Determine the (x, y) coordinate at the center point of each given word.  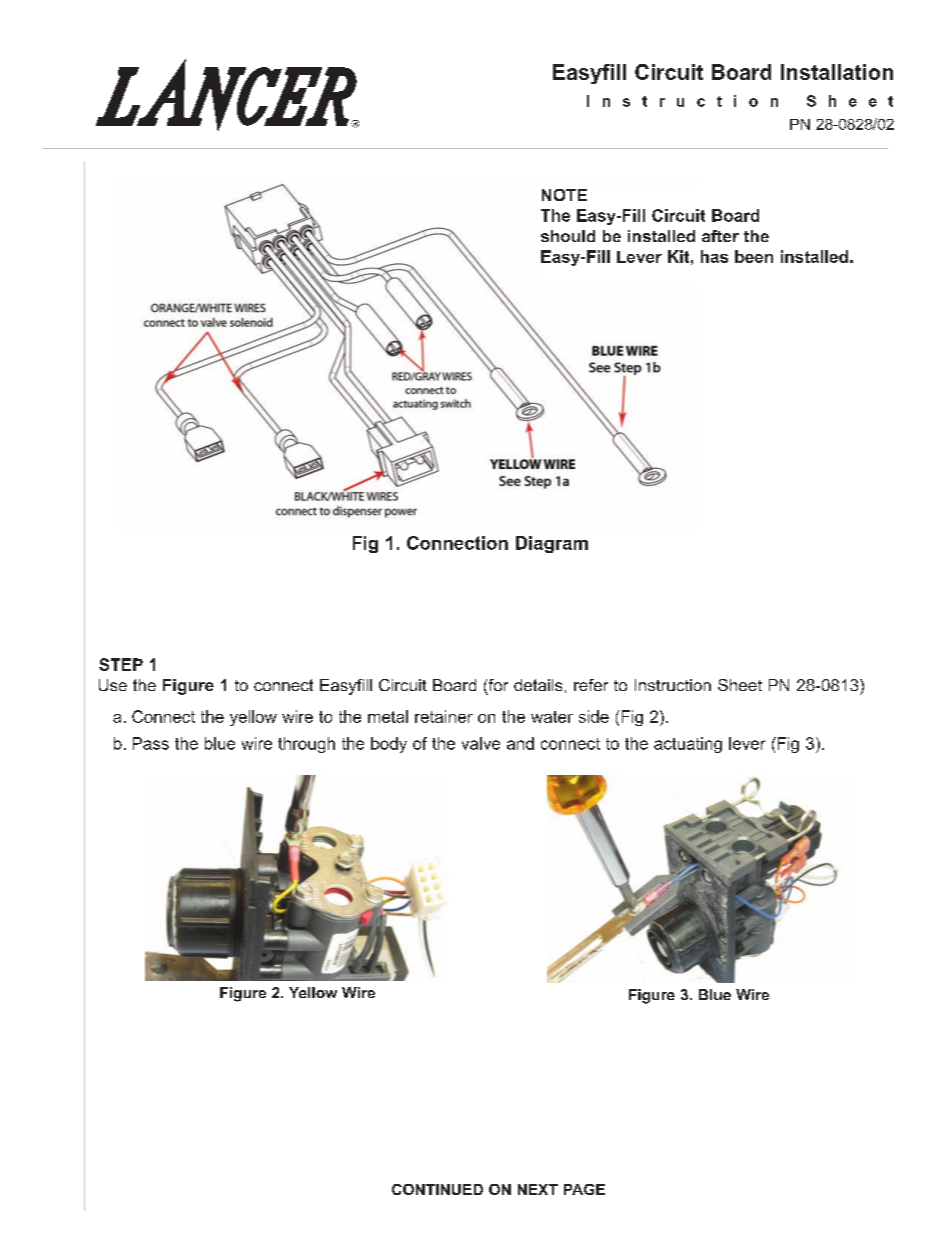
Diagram (552, 544)
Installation (837, 72)
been (754, 256)
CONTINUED (437, 1189)
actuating (688, 745)
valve (481, 743)
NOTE (564, 195)
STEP (121, 664)
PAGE (584, 1189)
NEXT (538, 1189)
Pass (151, 743)
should (568, 236)
